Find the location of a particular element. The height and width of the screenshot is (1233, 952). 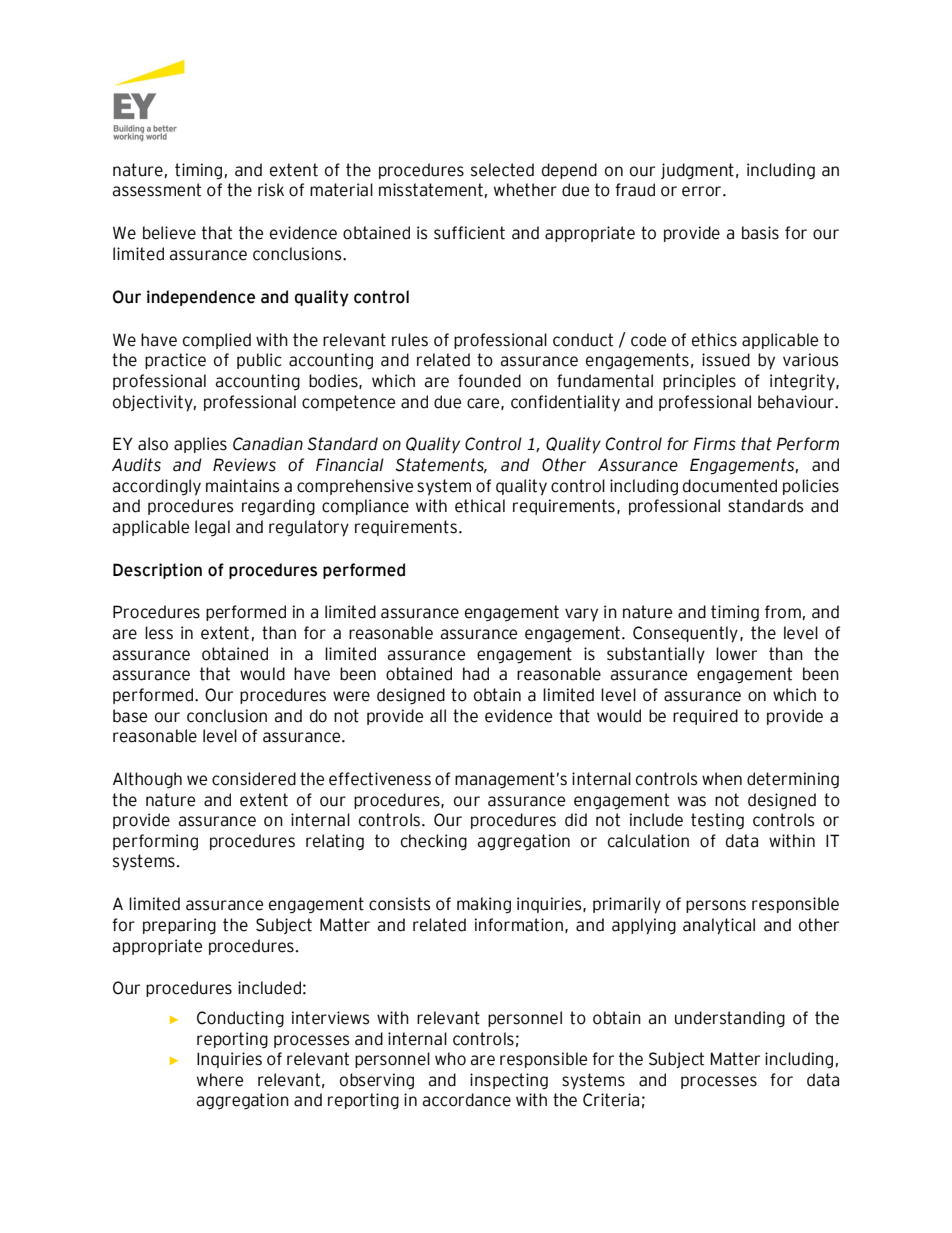

where is located at coordinates (220, 1080).
